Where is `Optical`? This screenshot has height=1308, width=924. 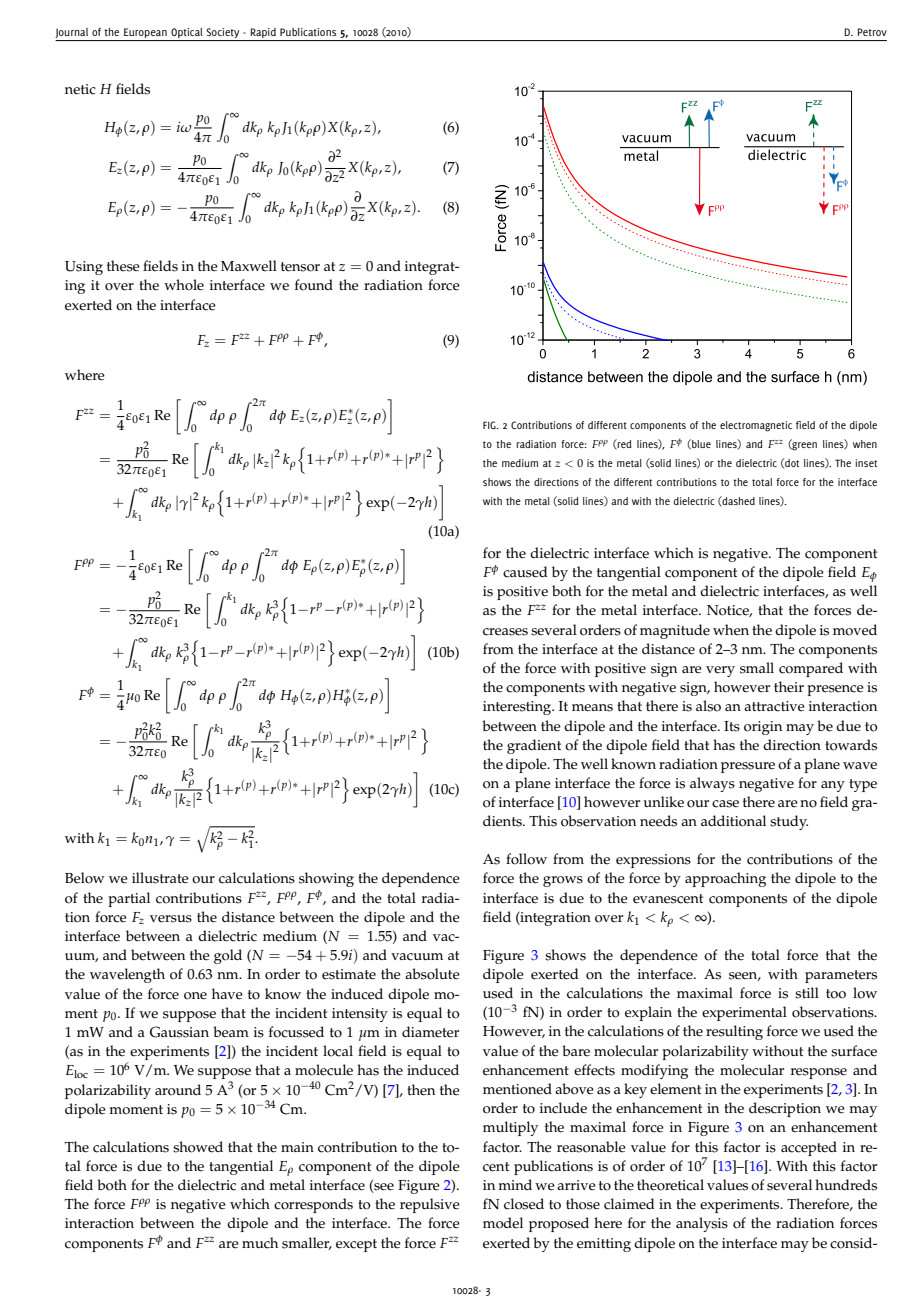 Optical is located at coordinates (186, 33).
